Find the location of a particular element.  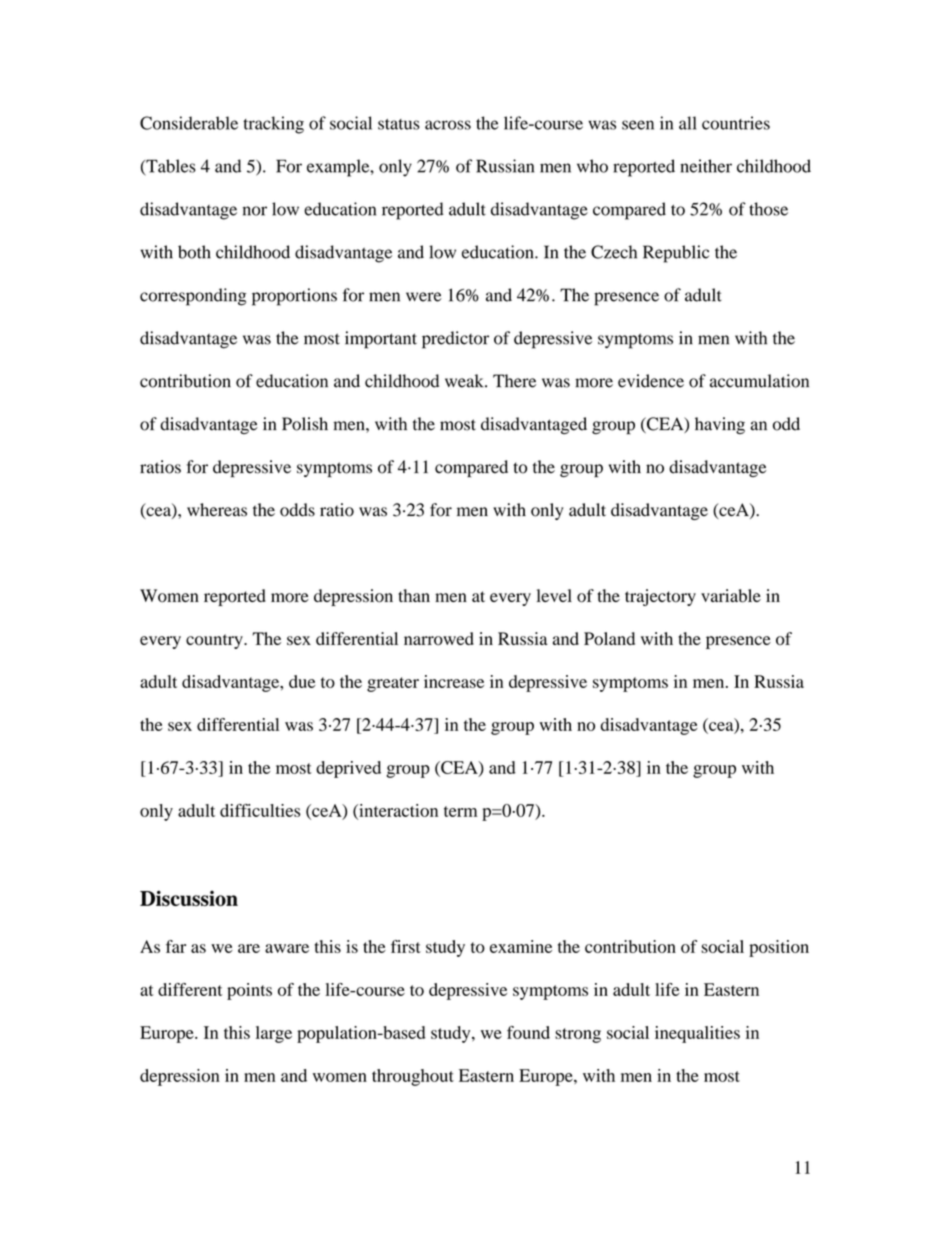

Polish is located at coordinates (305, 424).
